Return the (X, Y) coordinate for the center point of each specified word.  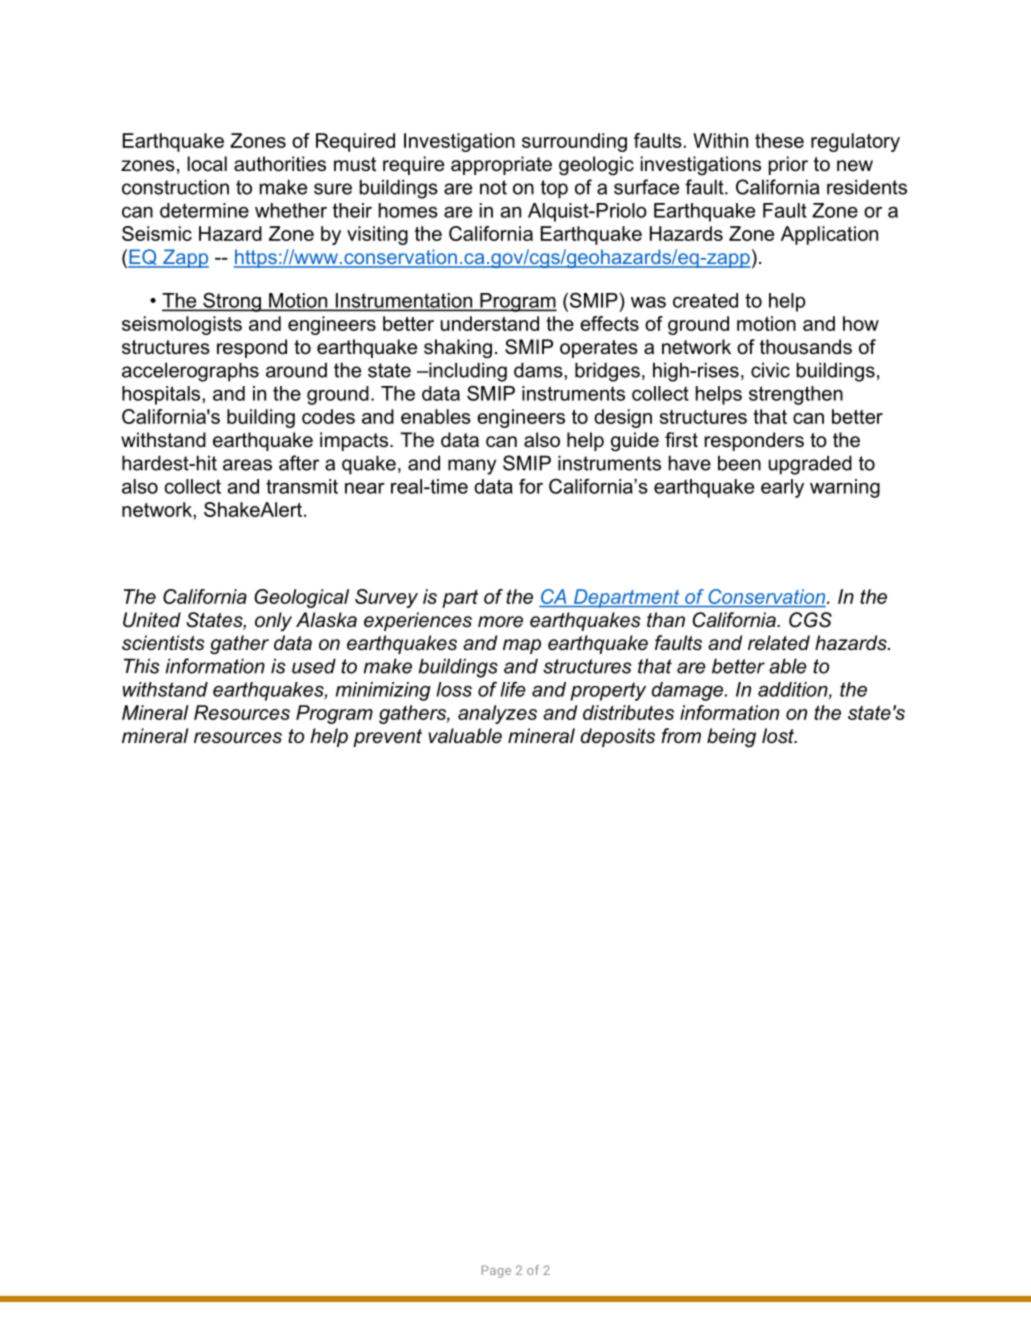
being (731, 737)
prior (788, 165)
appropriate (501, 165)
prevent (387, 738)
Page (496, 1271)
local (207, 164)
